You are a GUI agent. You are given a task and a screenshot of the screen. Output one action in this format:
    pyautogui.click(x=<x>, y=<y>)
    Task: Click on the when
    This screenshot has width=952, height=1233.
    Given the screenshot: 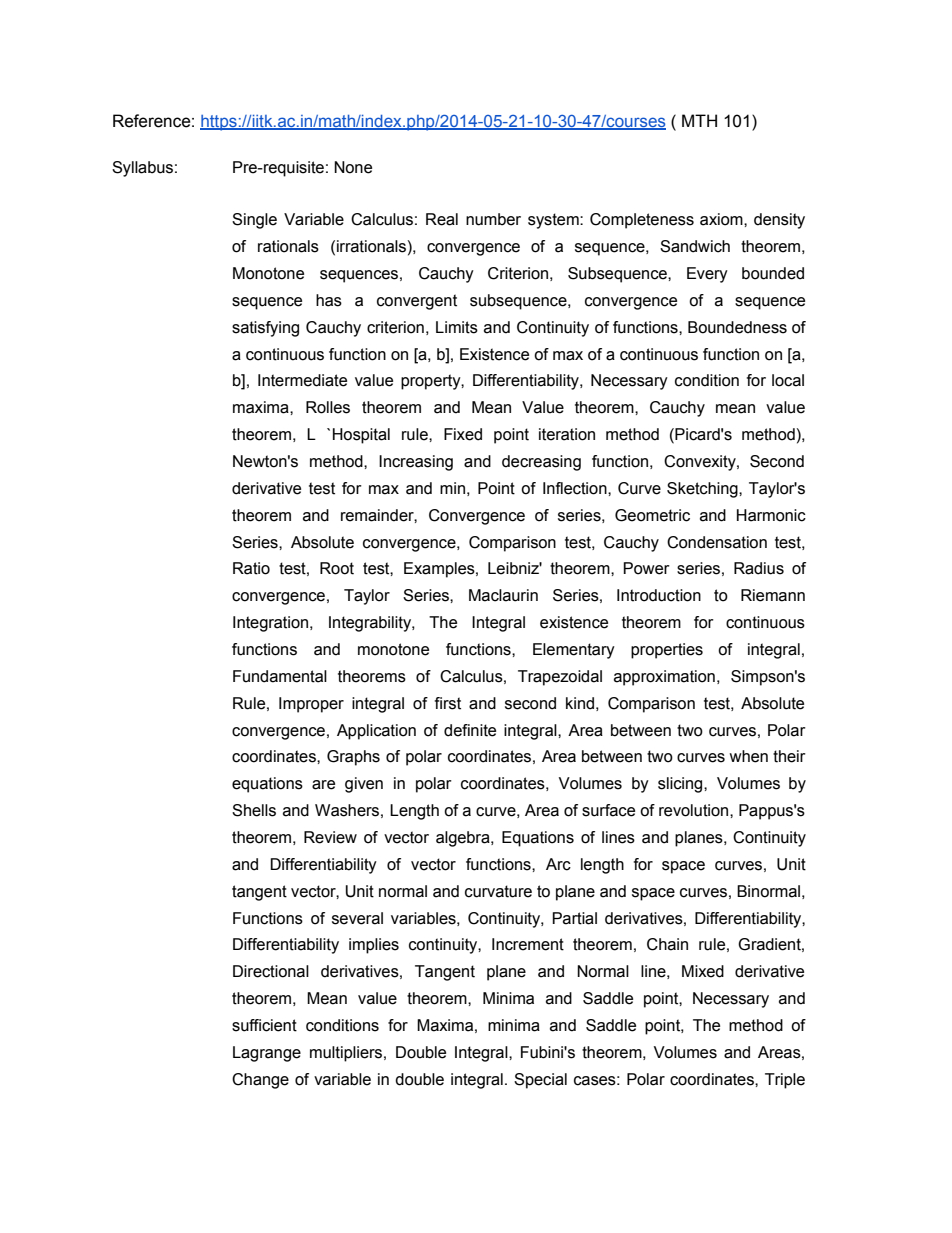 What is the action you would take?
    pyautogui.click(x=748, y=756)
